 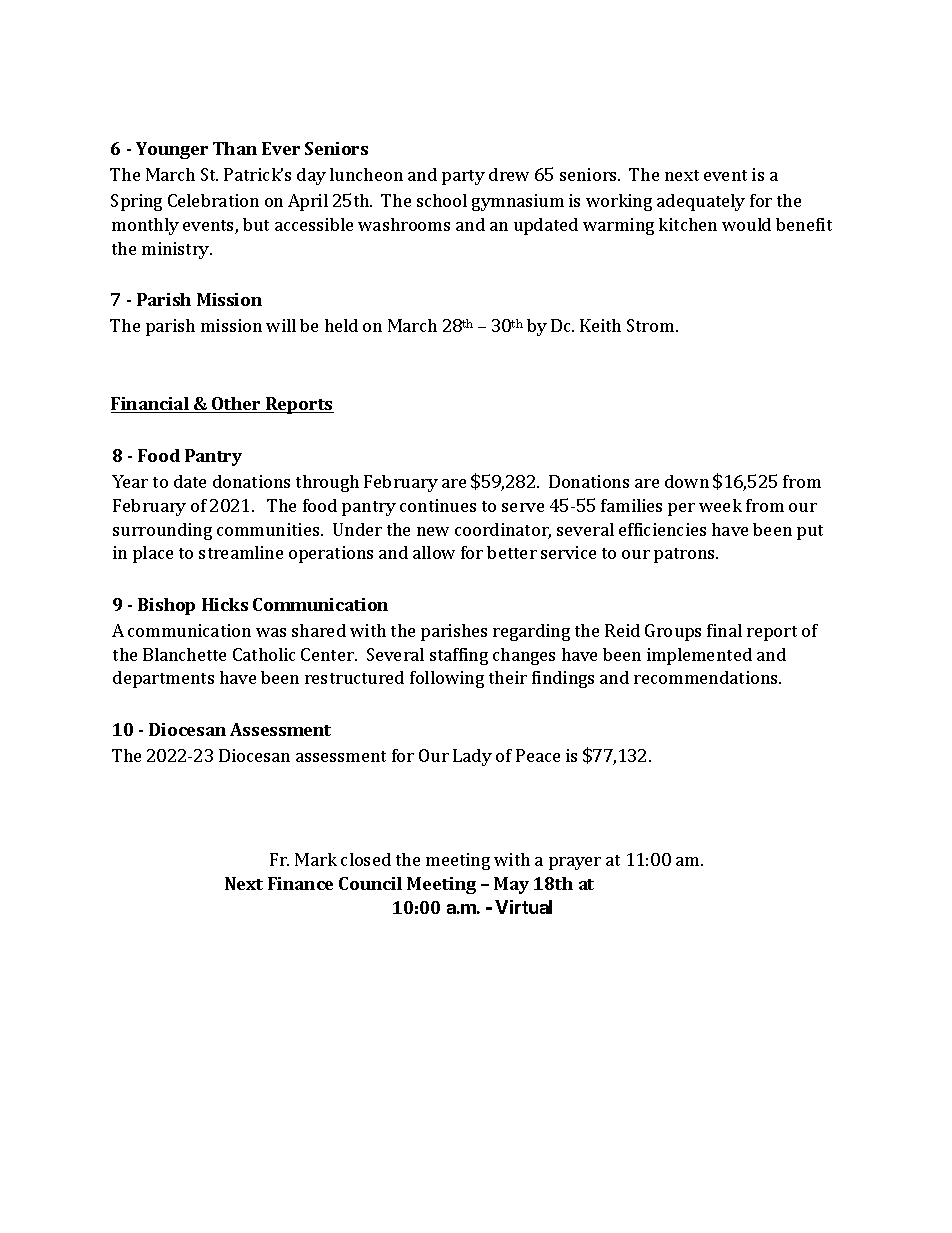 What do you see at coordinates (511, 885) in the screenshot?
I see `May` at bounding box center [511, 885].
